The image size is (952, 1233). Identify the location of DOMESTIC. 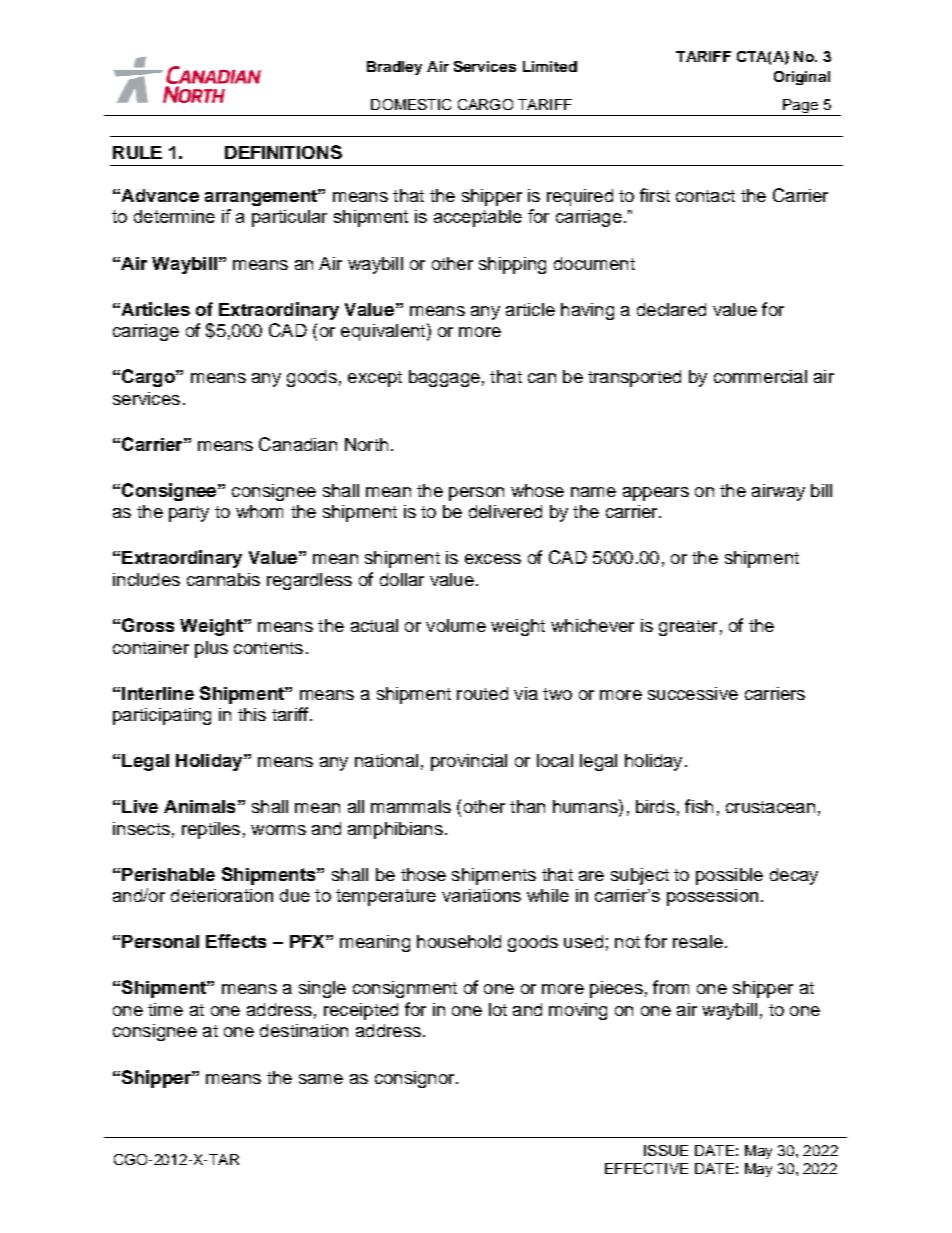
(411, 104).
